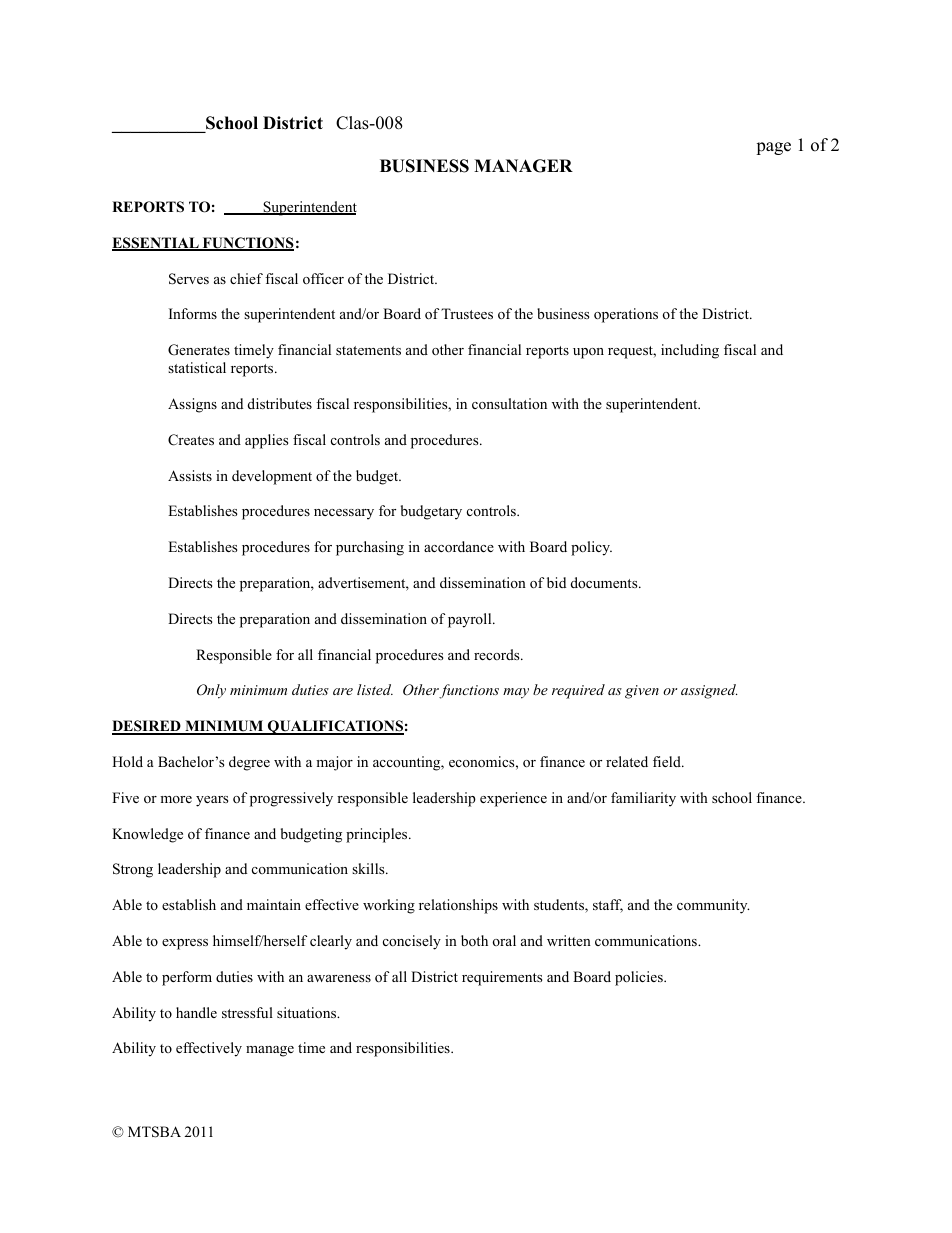  Describe the element at coordinates (773, 148) in the document. I see `page` at that location.
